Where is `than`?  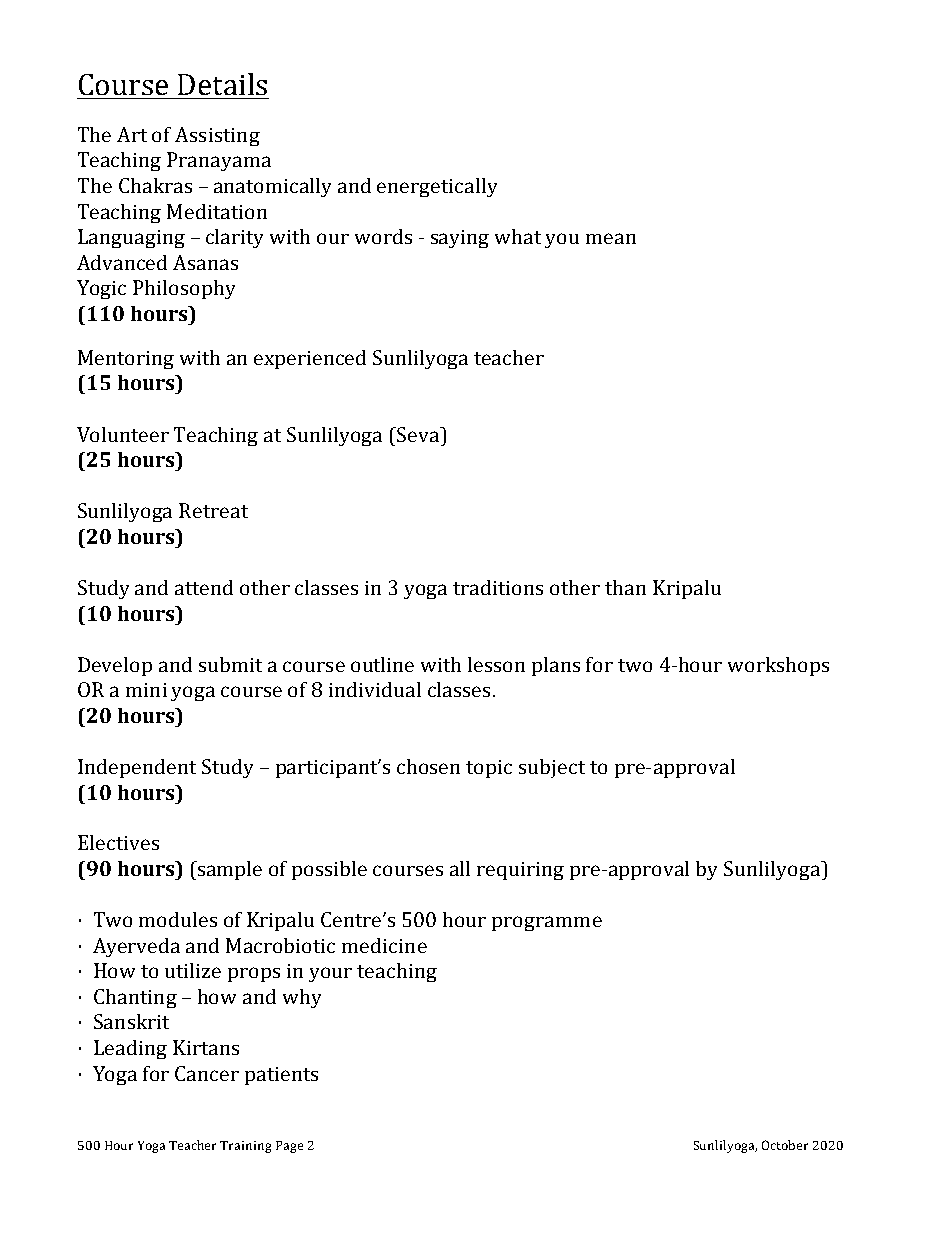
than is located at coordinates (625, 587).
